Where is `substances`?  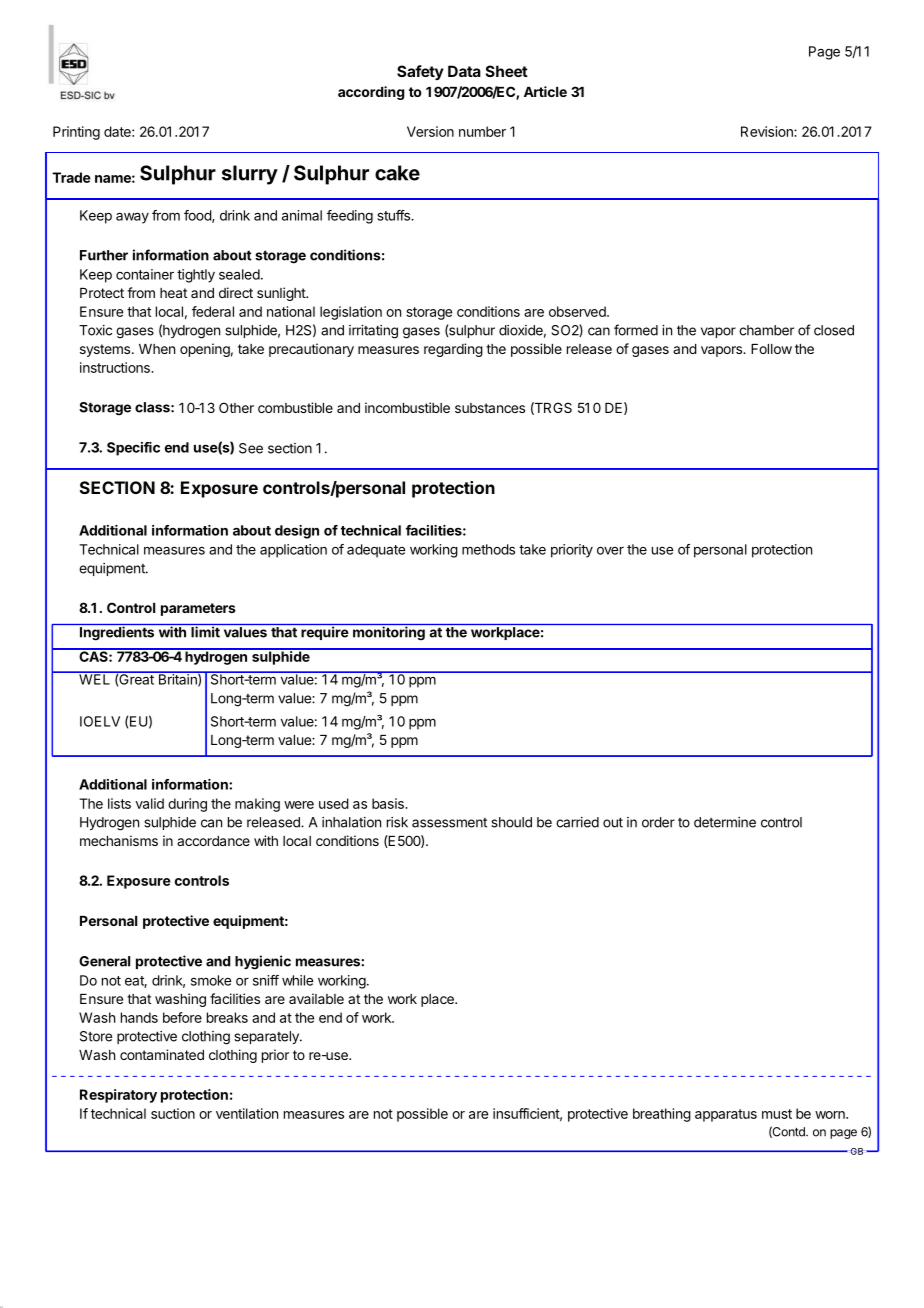
substances is located at coordinates (490, 408).
